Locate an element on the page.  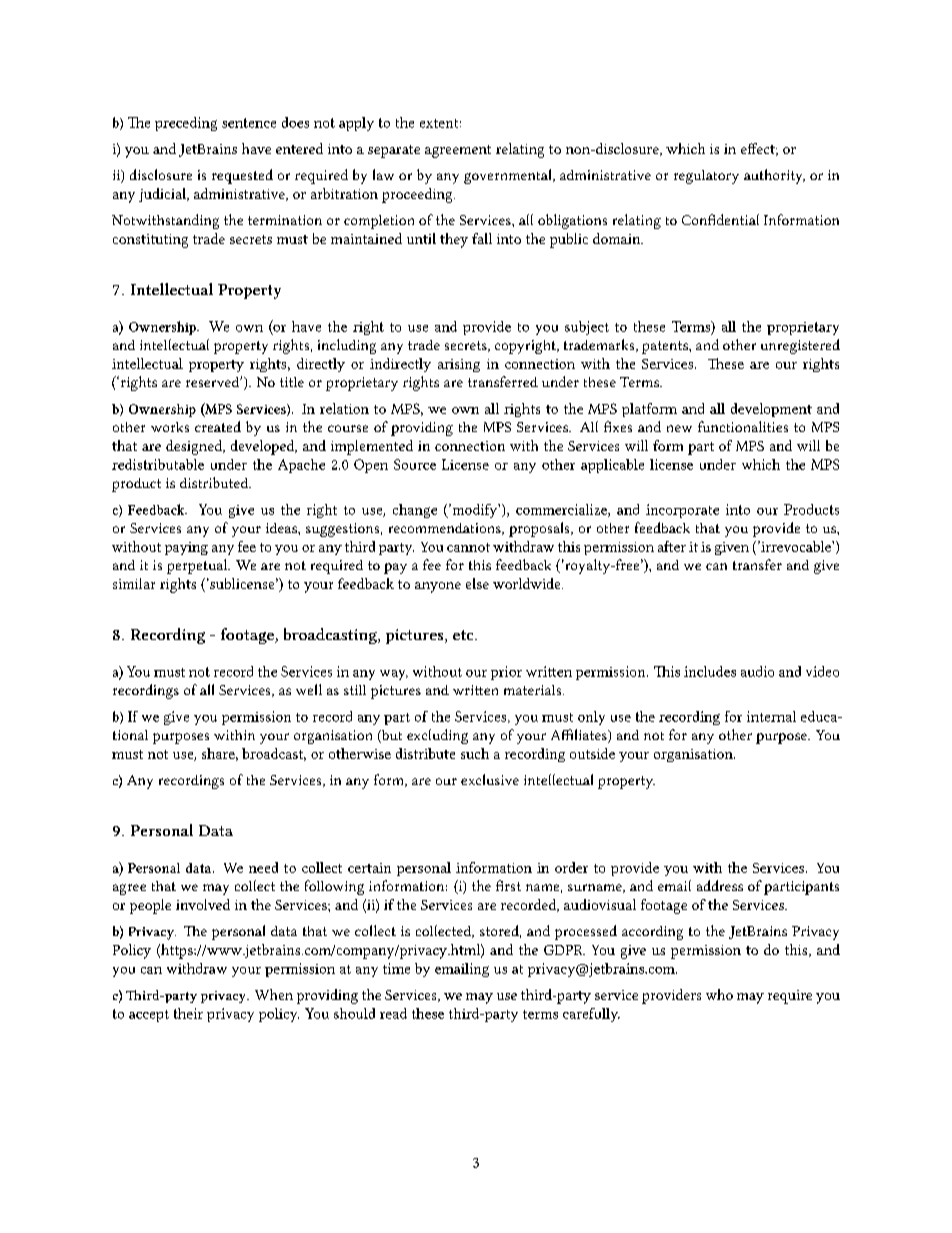
perpetual is located at coordinates (198, 566).
